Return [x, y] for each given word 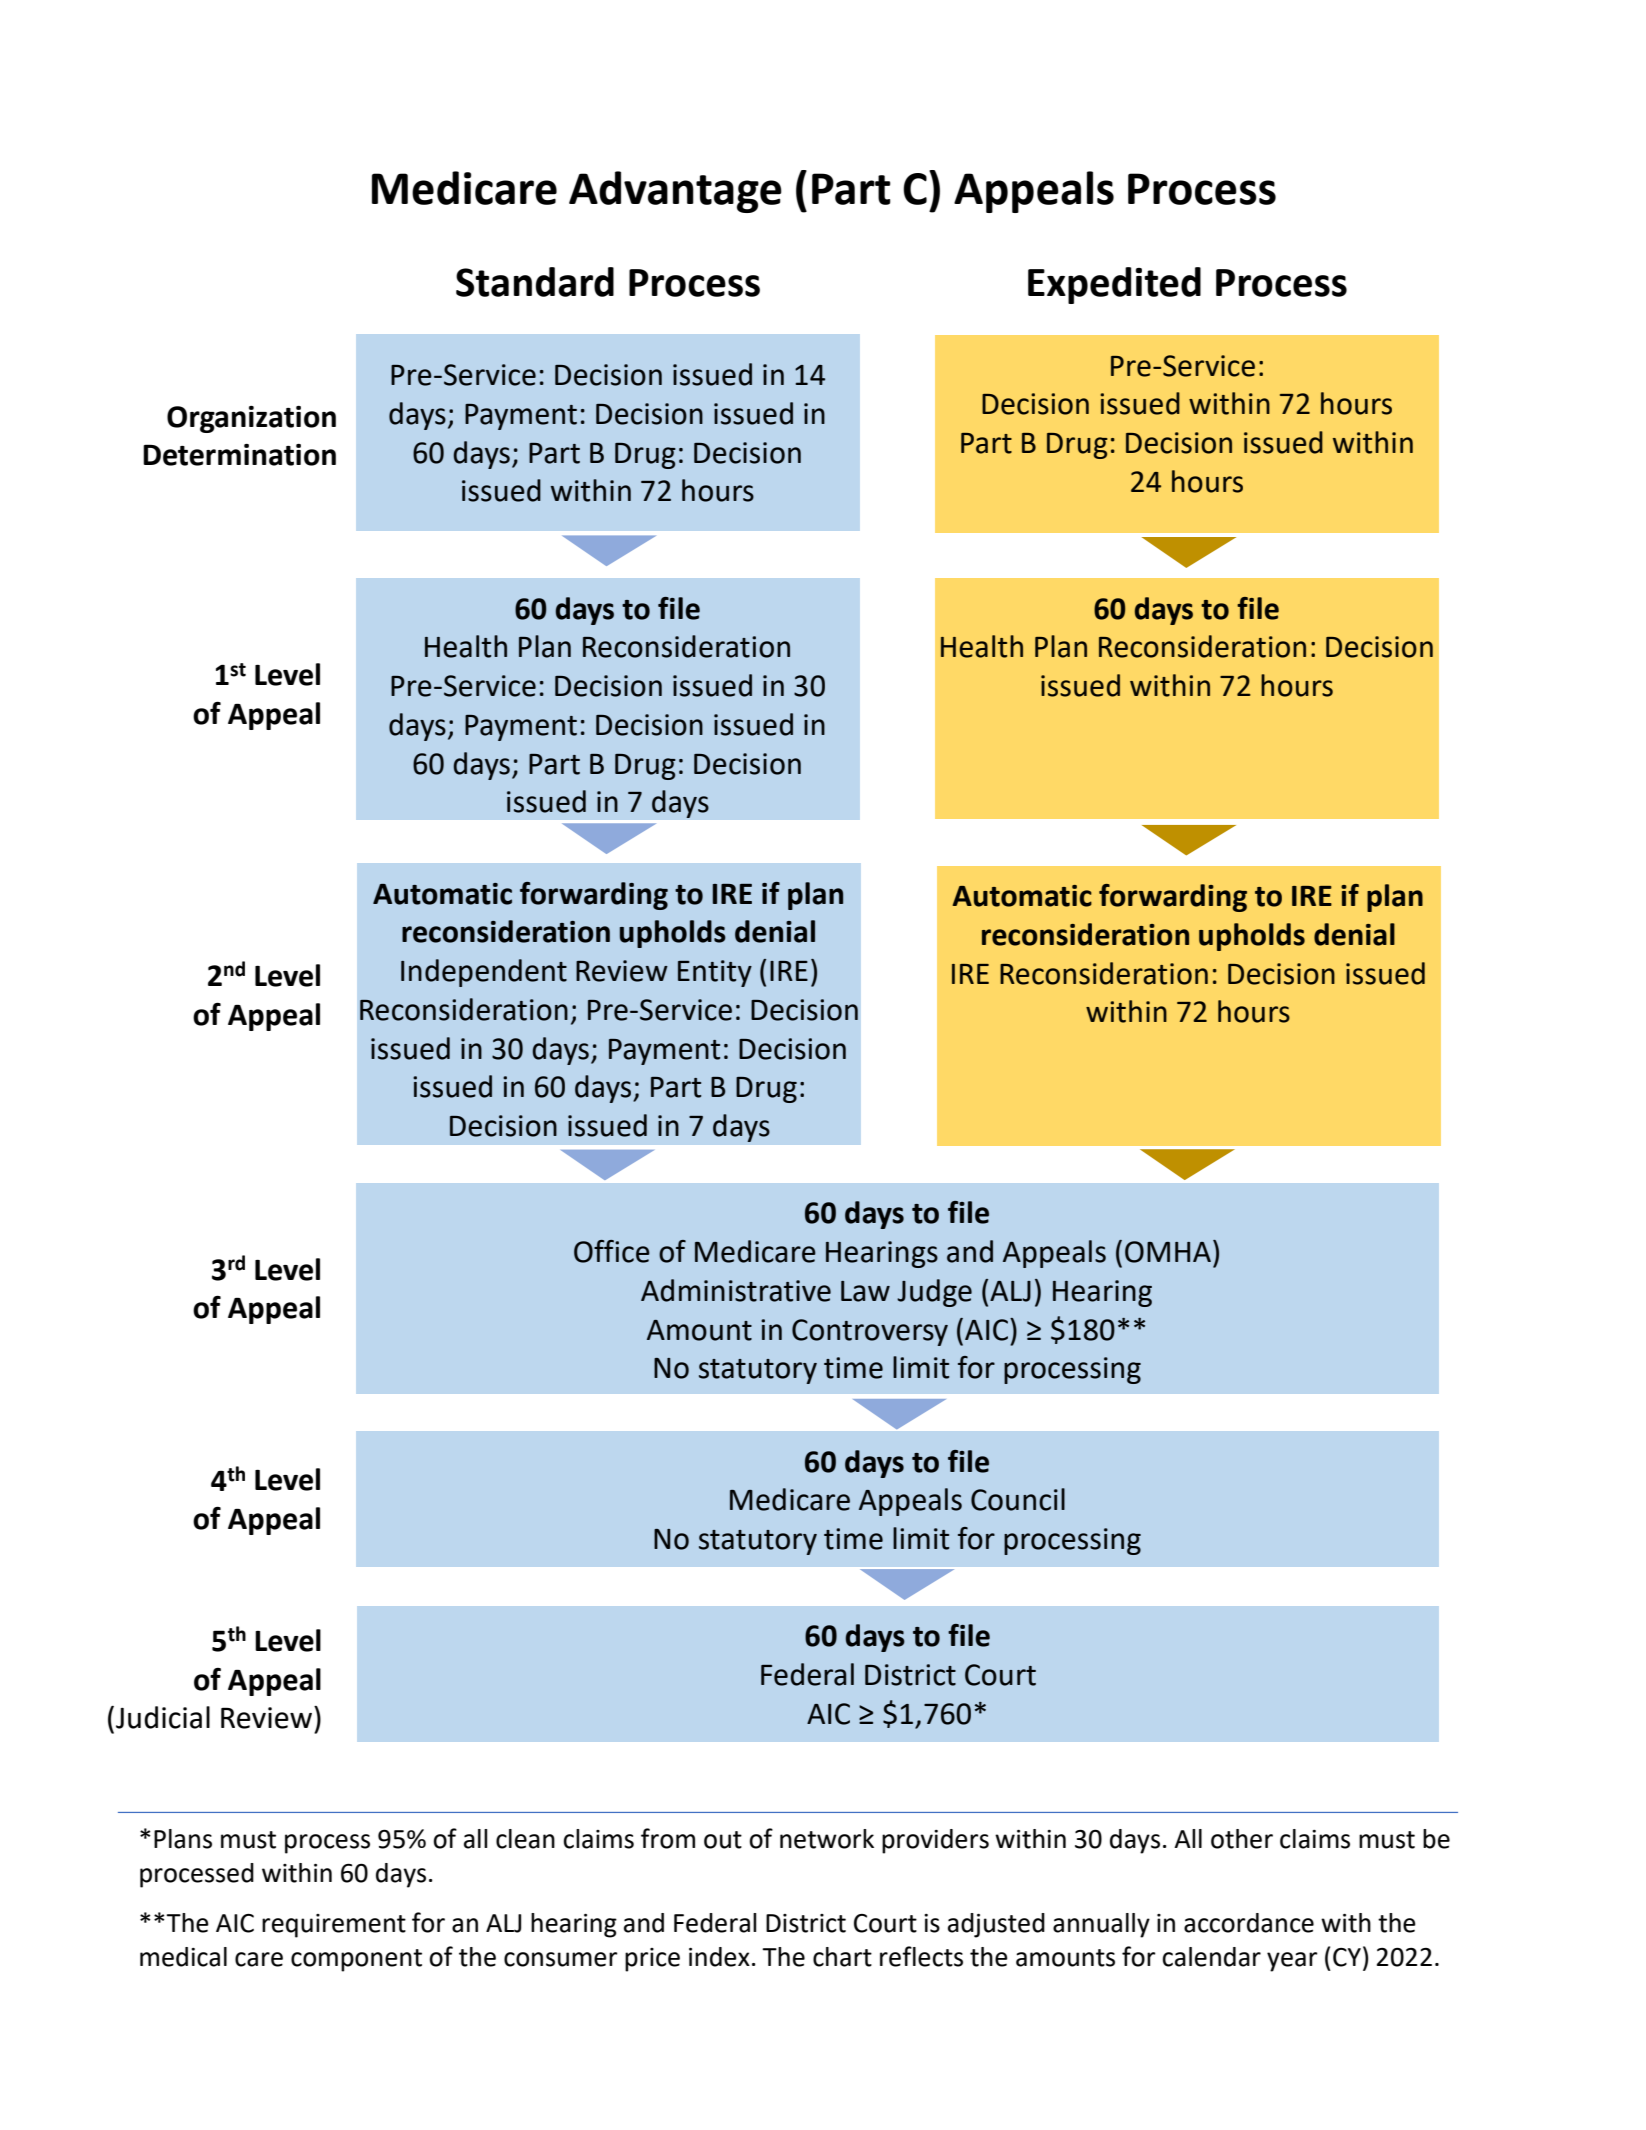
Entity [715, 973]
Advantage [675, 192]
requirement [334, 1926]
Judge [934, 1293]
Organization [251, 419]
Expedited [1114, 285]
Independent [484, 973]
